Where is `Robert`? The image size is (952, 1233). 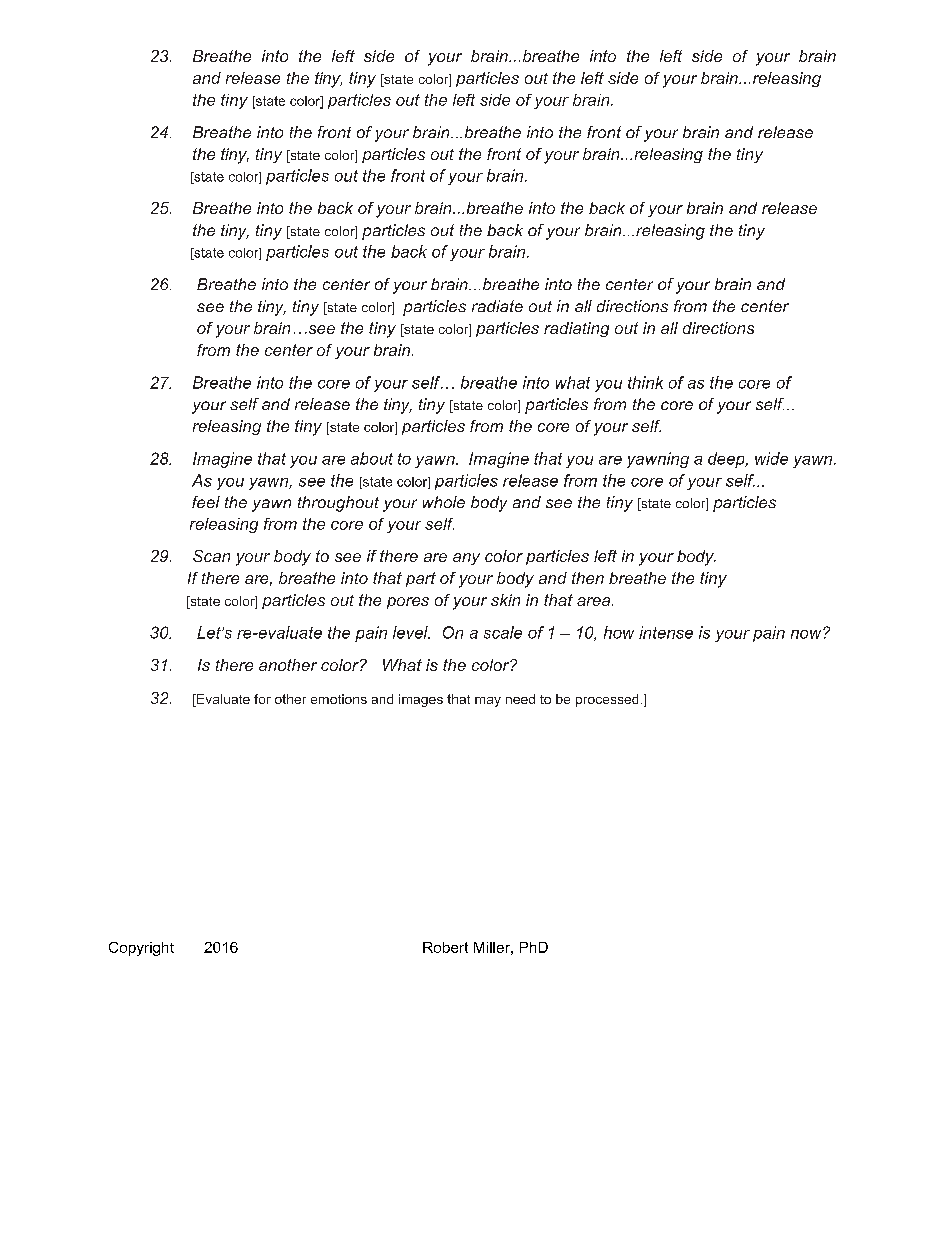
Robert is located at coordinates (445, 947).
